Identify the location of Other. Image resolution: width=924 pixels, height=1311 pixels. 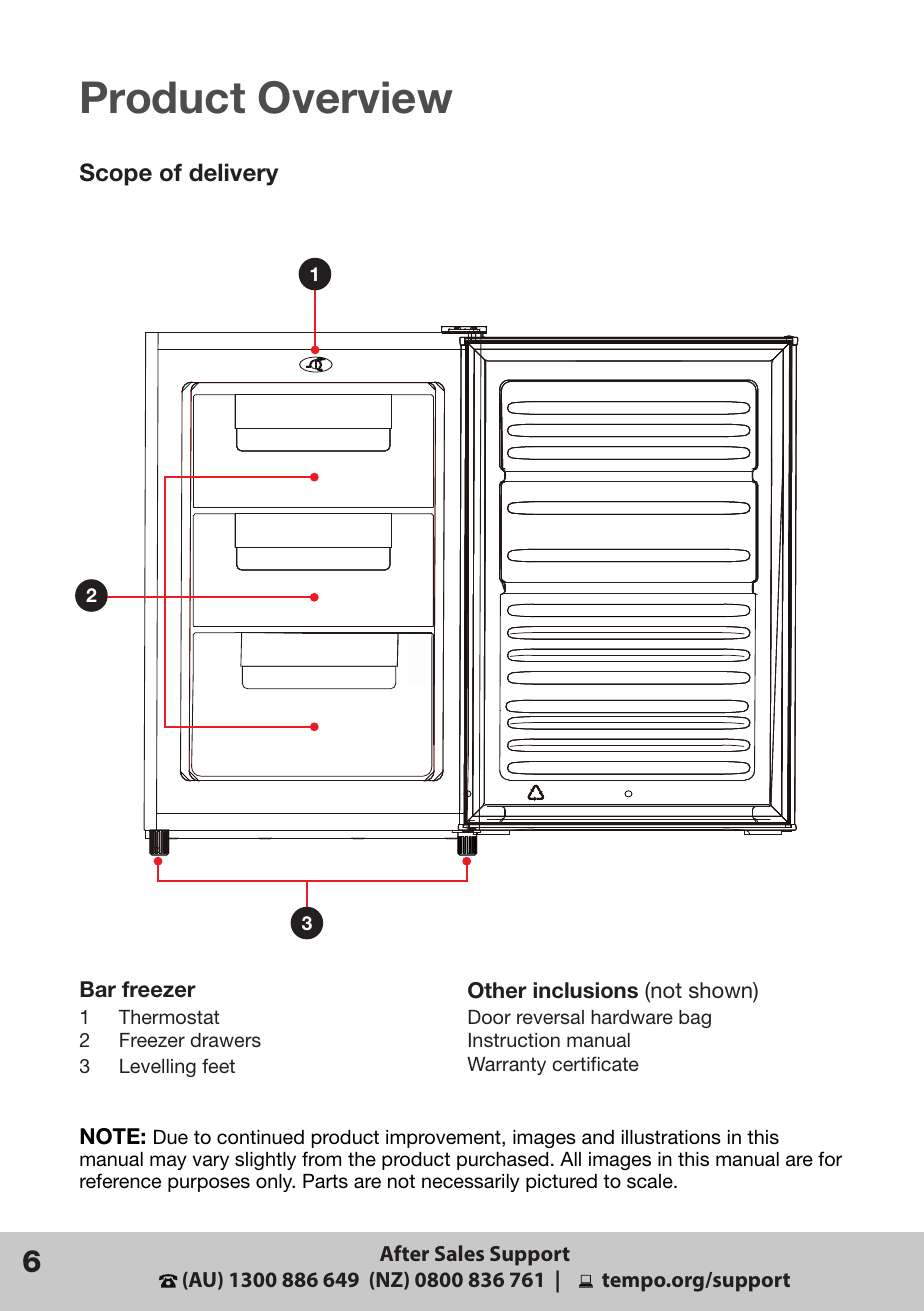
(497, 990).
